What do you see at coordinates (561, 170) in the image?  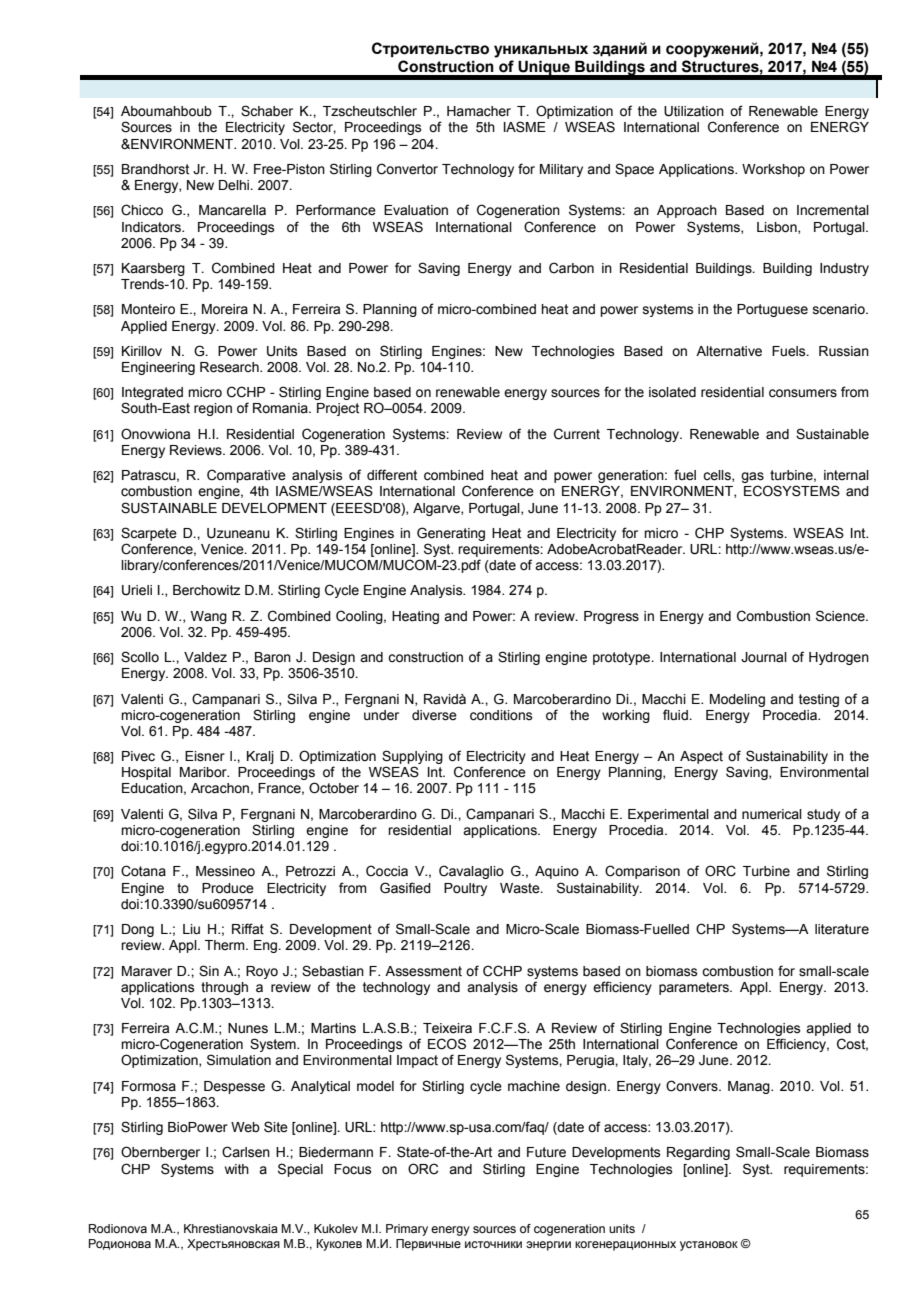 I see `Military` at bounding box center [561, 170].
